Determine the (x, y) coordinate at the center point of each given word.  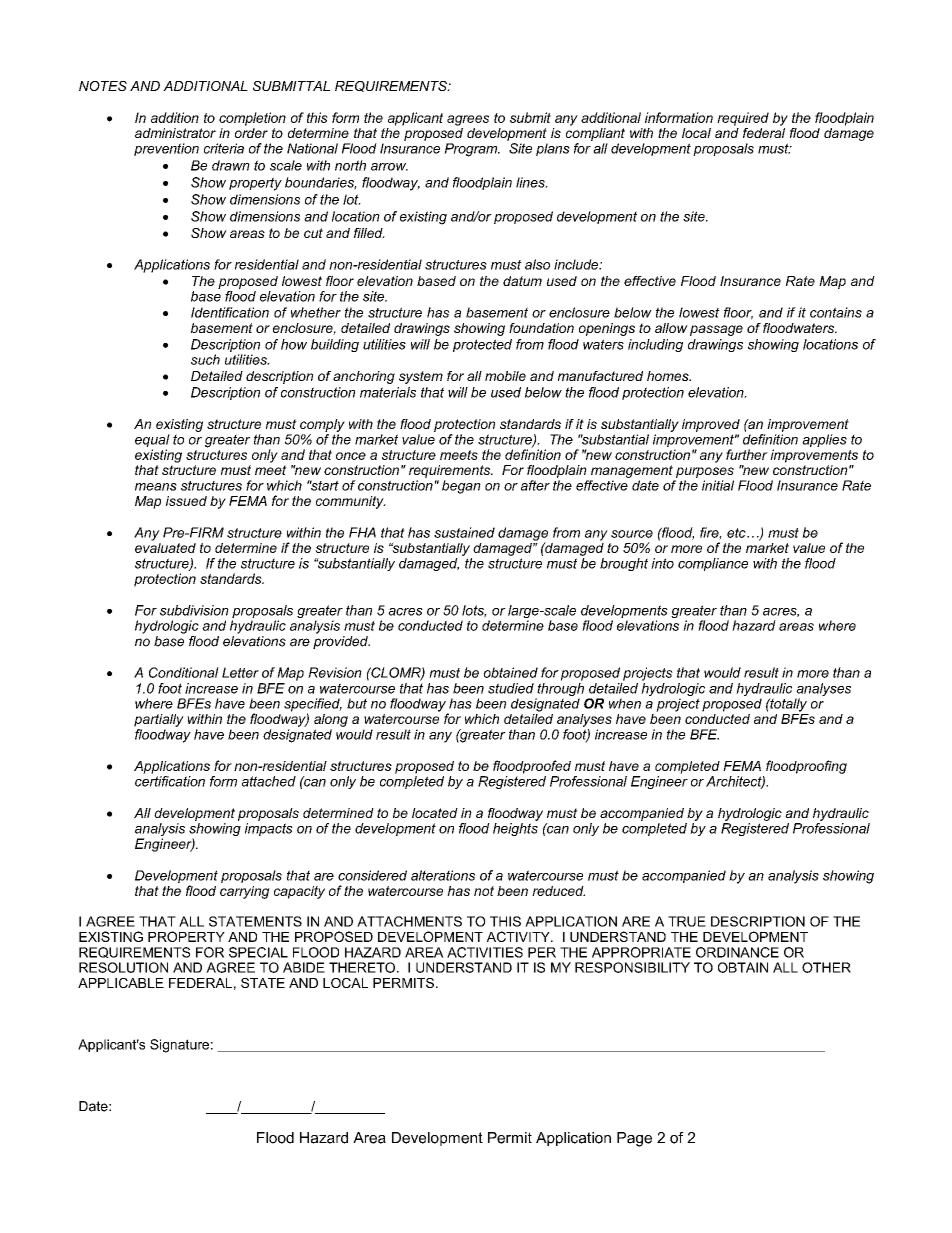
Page (634, 1139)
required (743, 119)
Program (472, 150)
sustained (464, 532)
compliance (713, 564)
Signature (179, 1046)
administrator (175, 133)
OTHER (826, 967)
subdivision (194, 610)
